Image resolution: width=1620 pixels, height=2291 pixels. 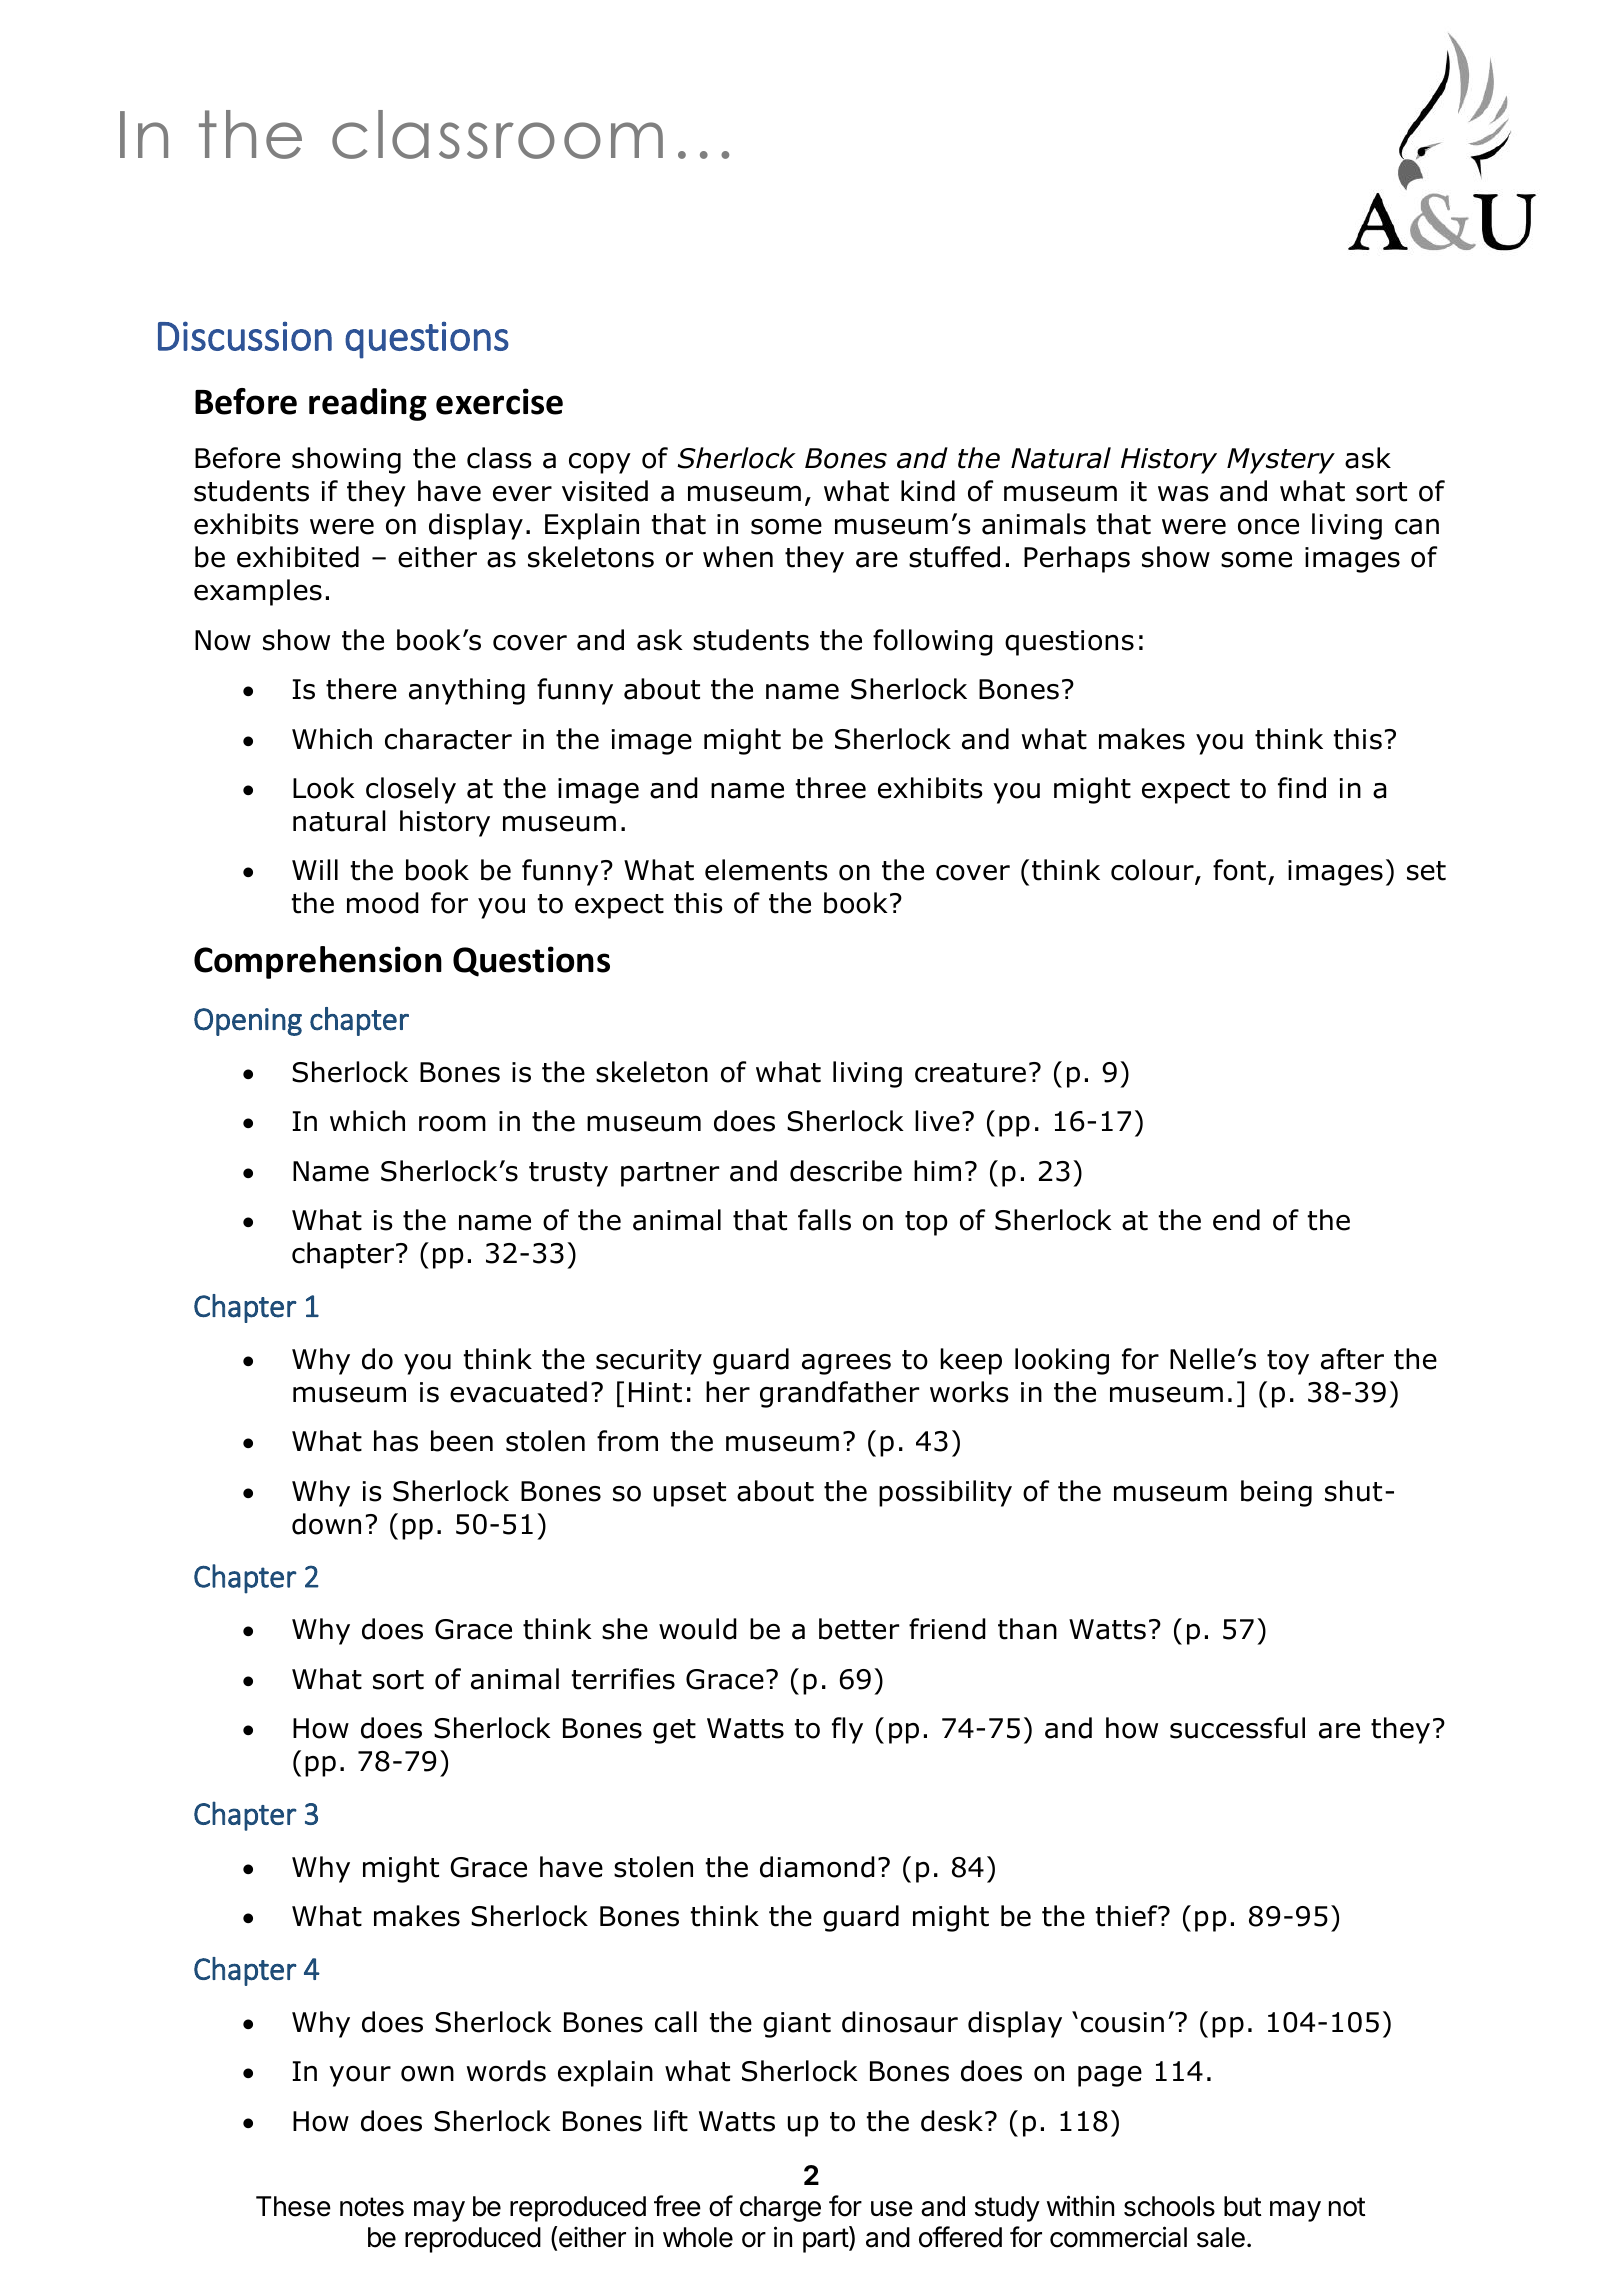 What do you see at coordinates (368, 404) in the screenshot?
I see `reading` at bounding box center [368, 404].
